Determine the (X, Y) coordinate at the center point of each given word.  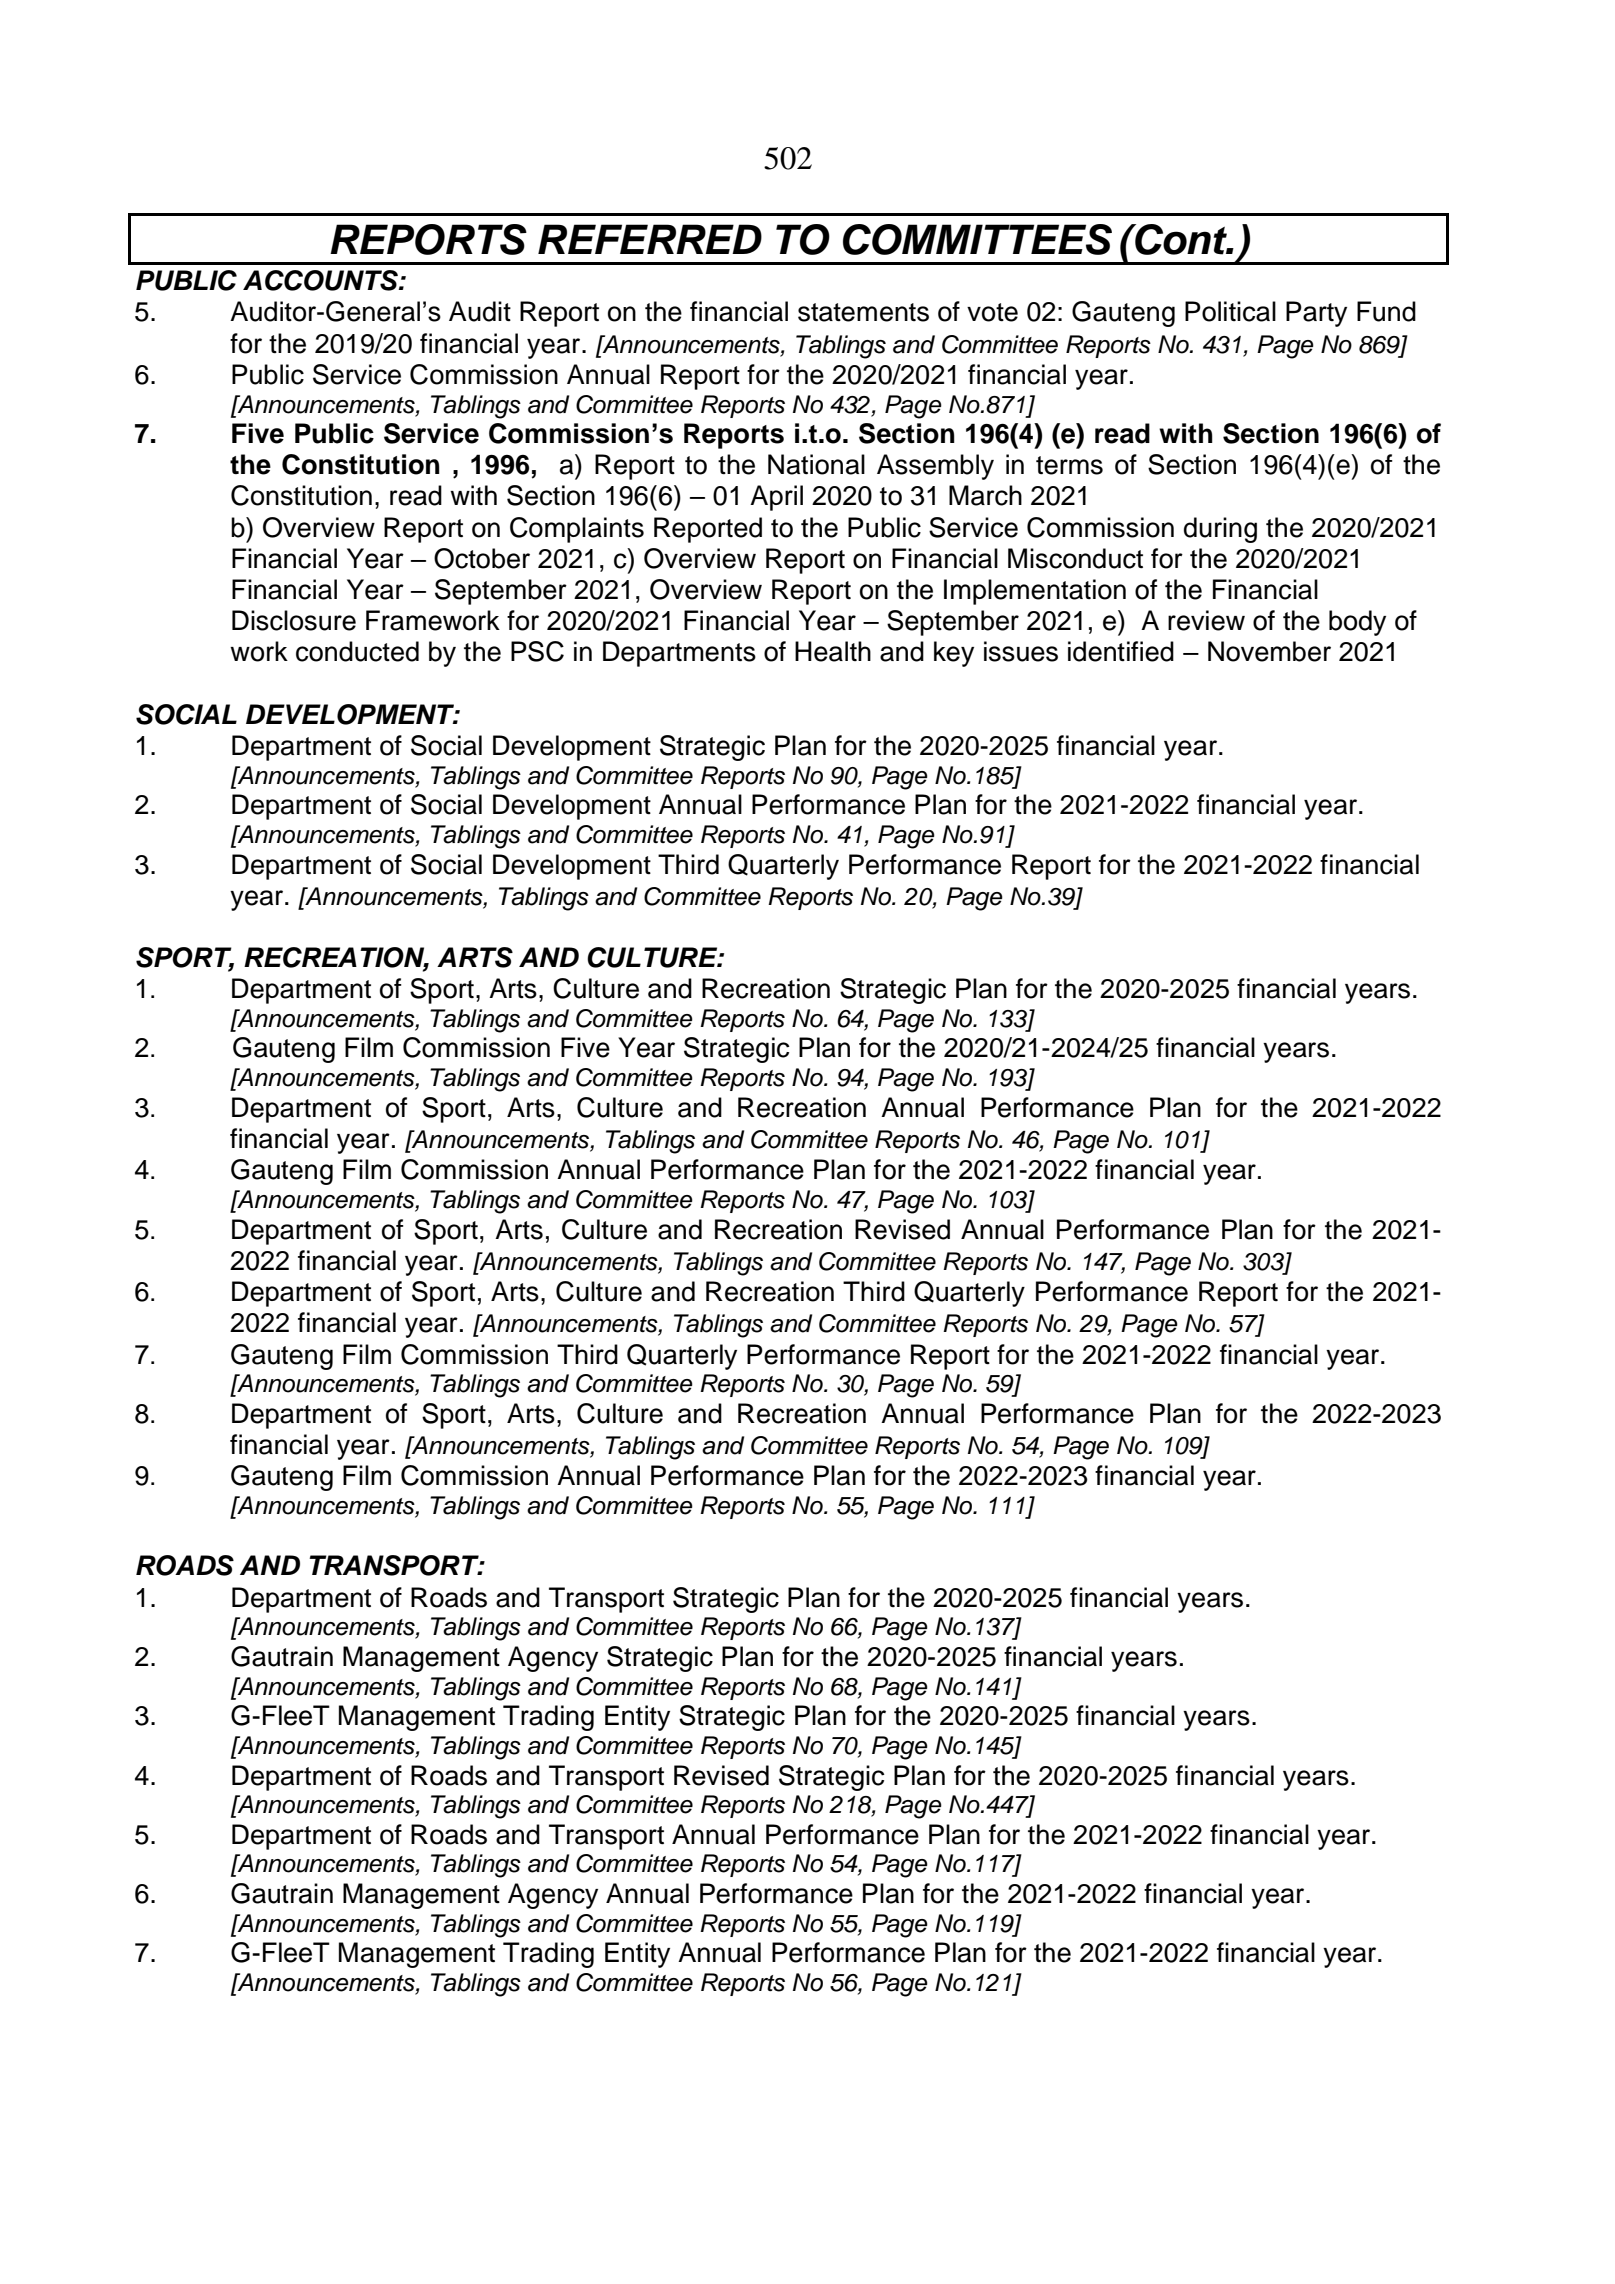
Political (1230, 311)
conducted (357, 651)
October (482, 558)
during (1220, 530)
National (816, 464)
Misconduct (1075, 558)
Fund (1386, 311)
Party (1316, 314)
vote (992, 312)
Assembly (935, 467)
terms (1069, 465)
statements (863, 312)
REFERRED (650, 239)
